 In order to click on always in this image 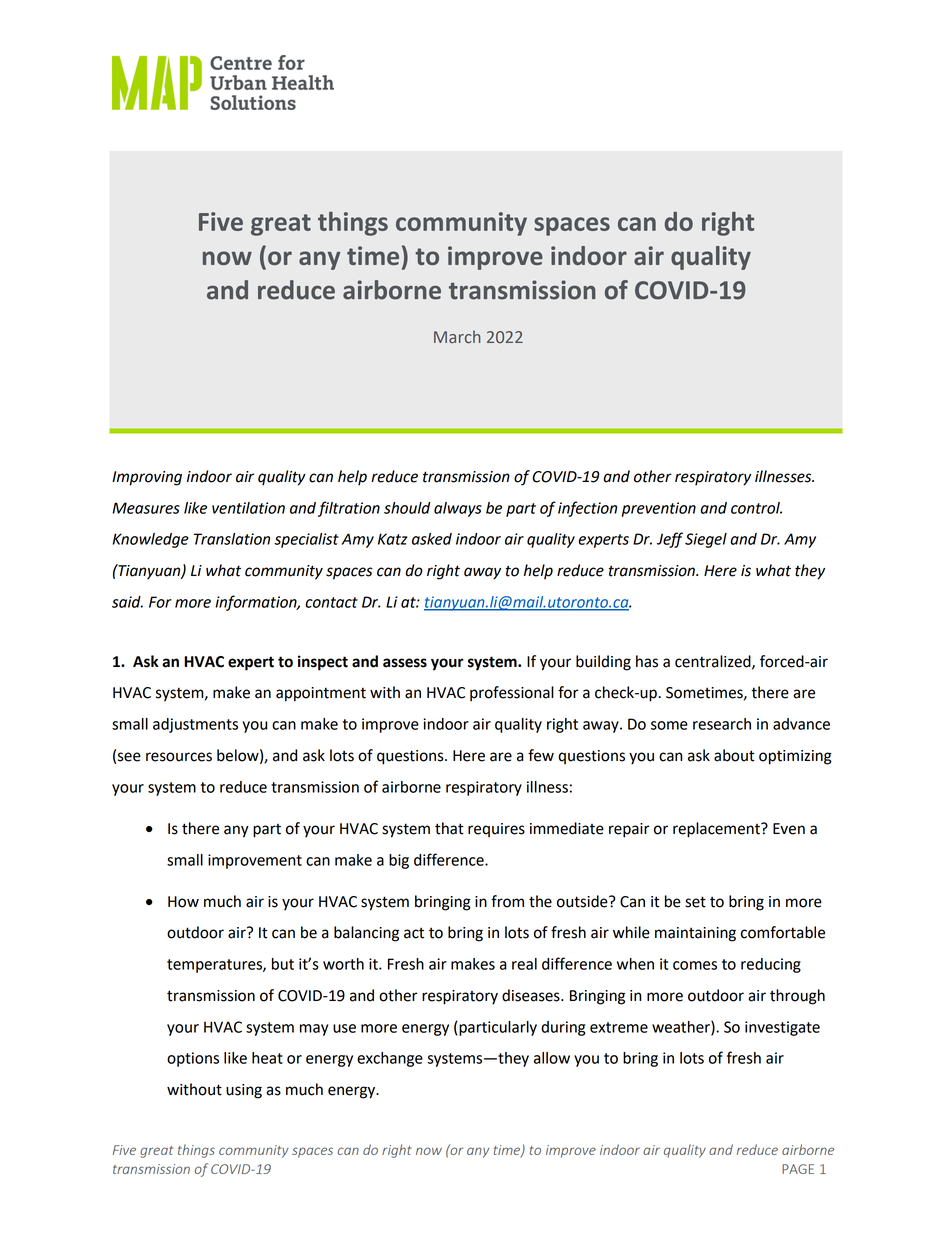, I will do `click(458, 509)`.
